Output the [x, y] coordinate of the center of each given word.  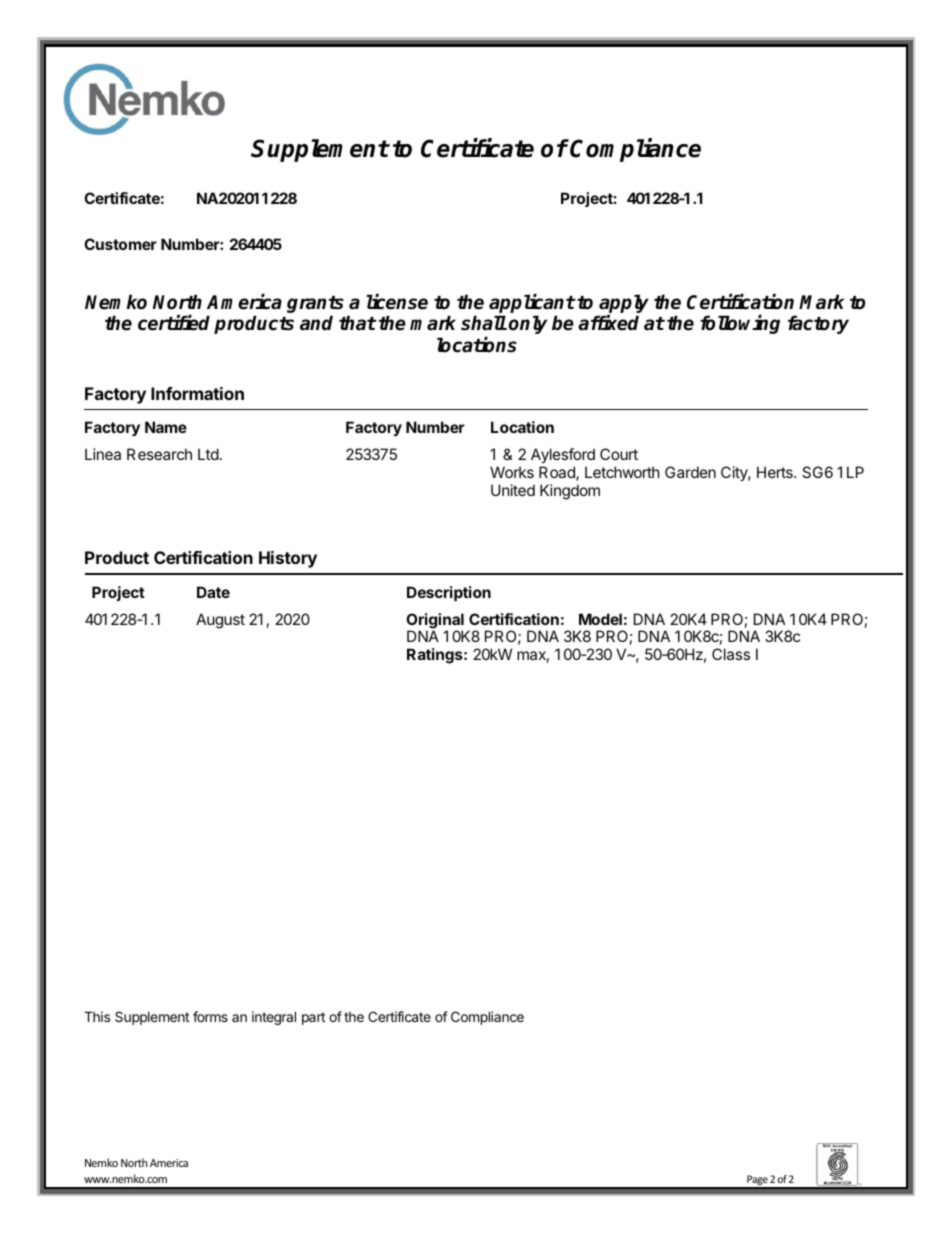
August [220, 621]
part [313, 1018]
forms [210, 1016]
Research [159, 454]
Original [435, 622]
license [397, 302]
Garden [690, 472]
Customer [120, 244]
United [513, 490]
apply [623, 305]
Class [731, 654]
